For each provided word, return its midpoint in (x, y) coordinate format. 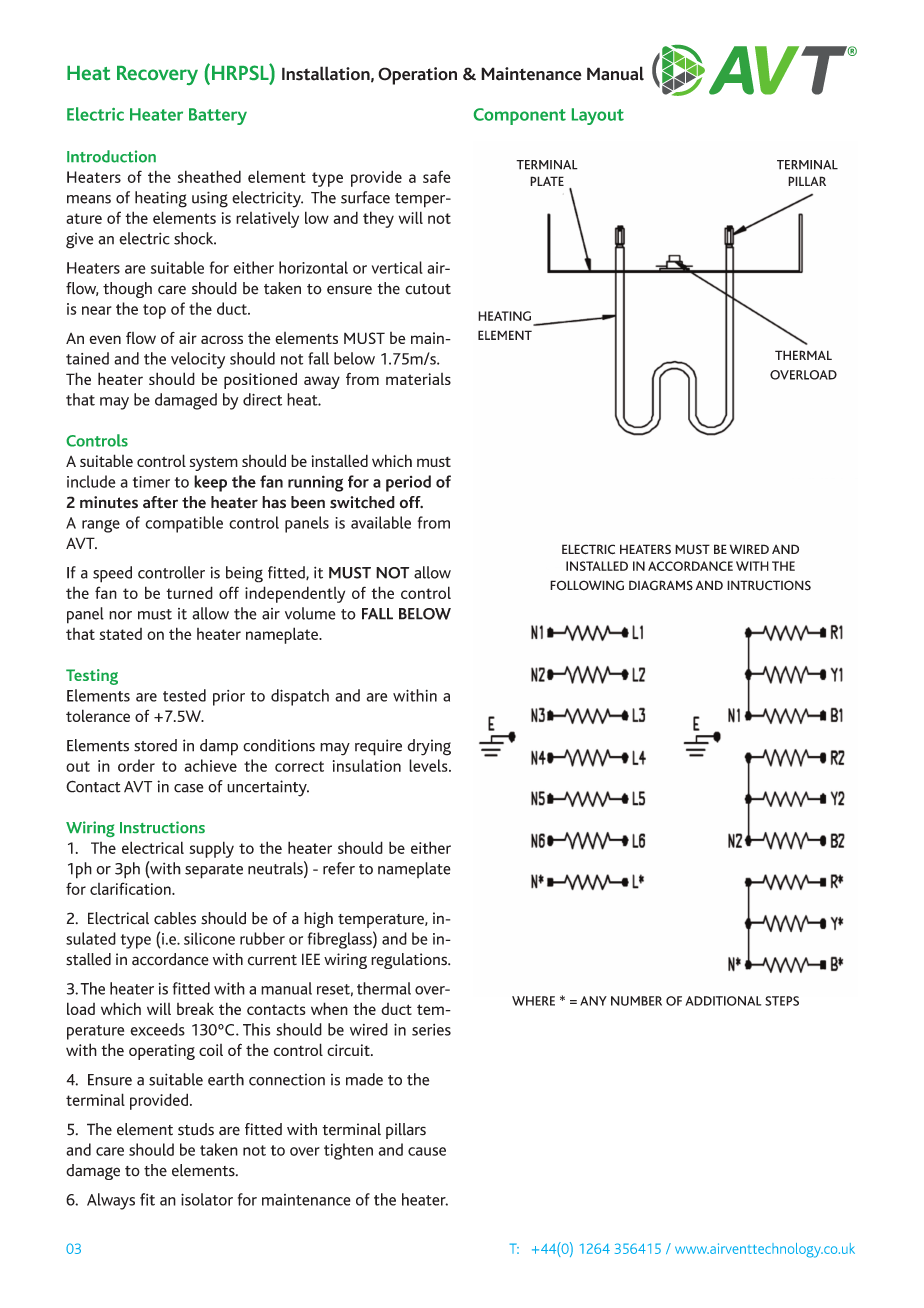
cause (427, 1151)
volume (310, 613)
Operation (417, 76)
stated (121, 634)
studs (196, 1129)
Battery (218, 116)
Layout (598, 116)
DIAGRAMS (661, 585)
